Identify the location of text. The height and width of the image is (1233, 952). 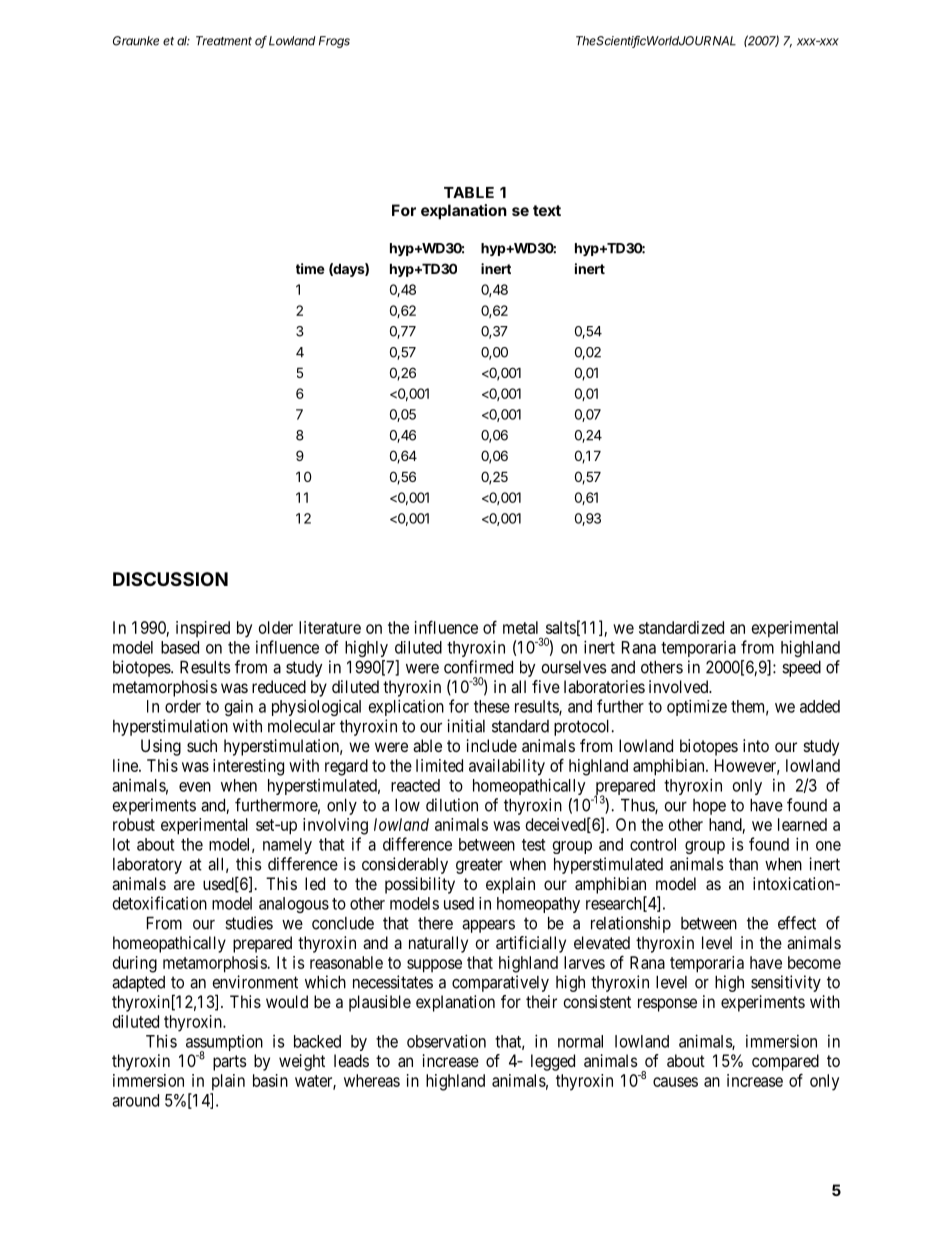
(547, 210).
